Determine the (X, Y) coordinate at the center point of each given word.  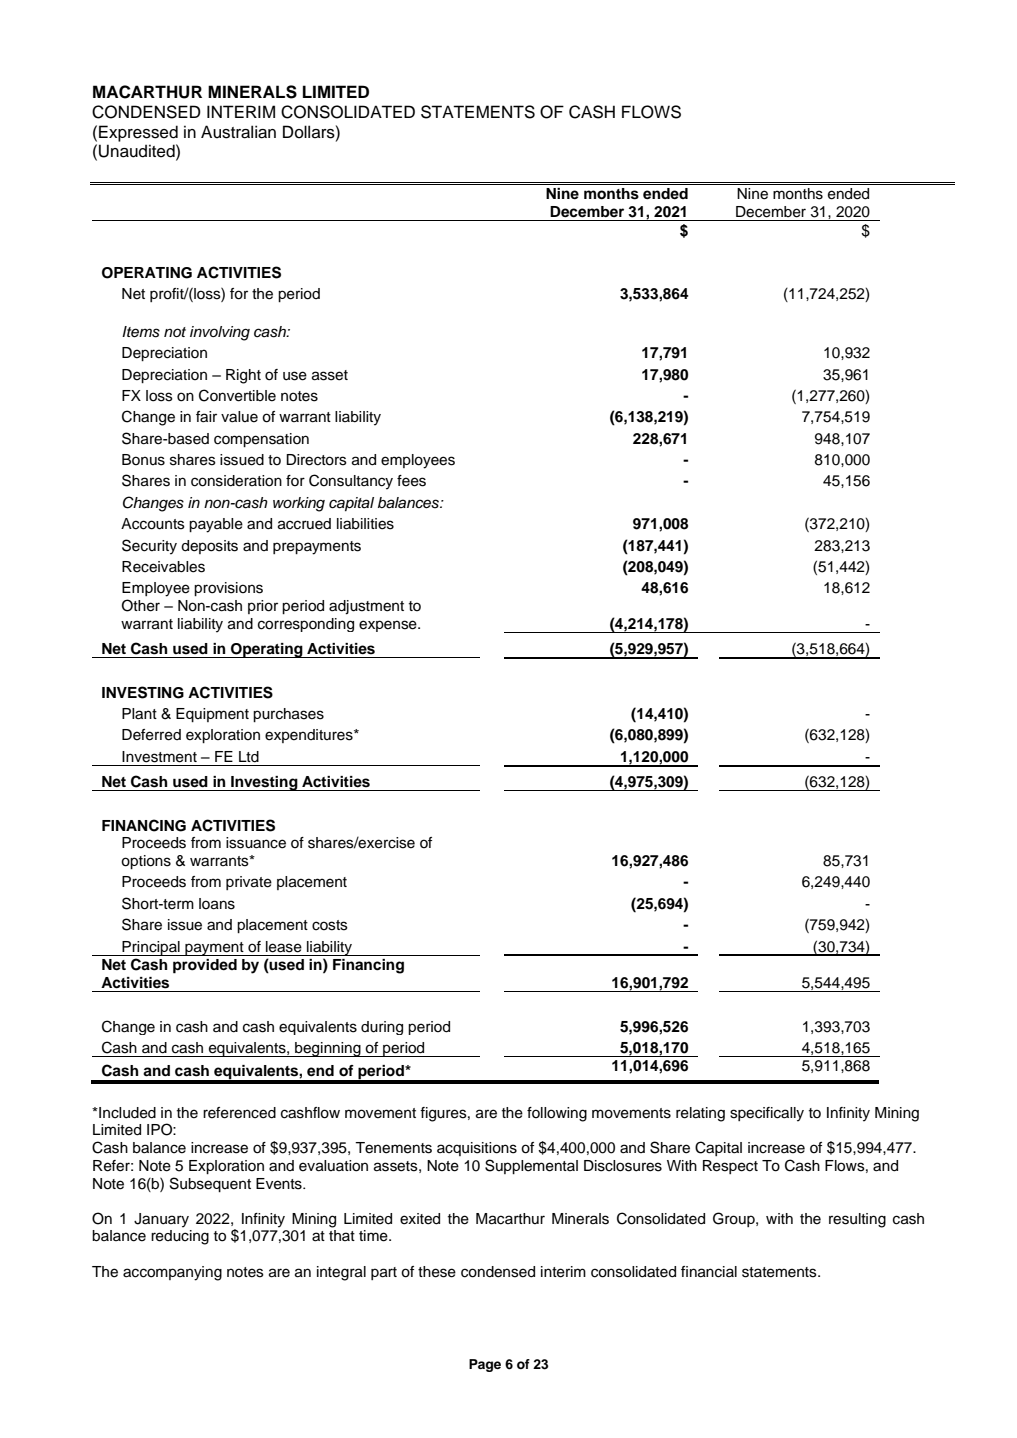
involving (220, 333)
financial (709, 1272)
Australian (238, 132)
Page (485, 1365)
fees (411, 481)
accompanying (172, 1273)
